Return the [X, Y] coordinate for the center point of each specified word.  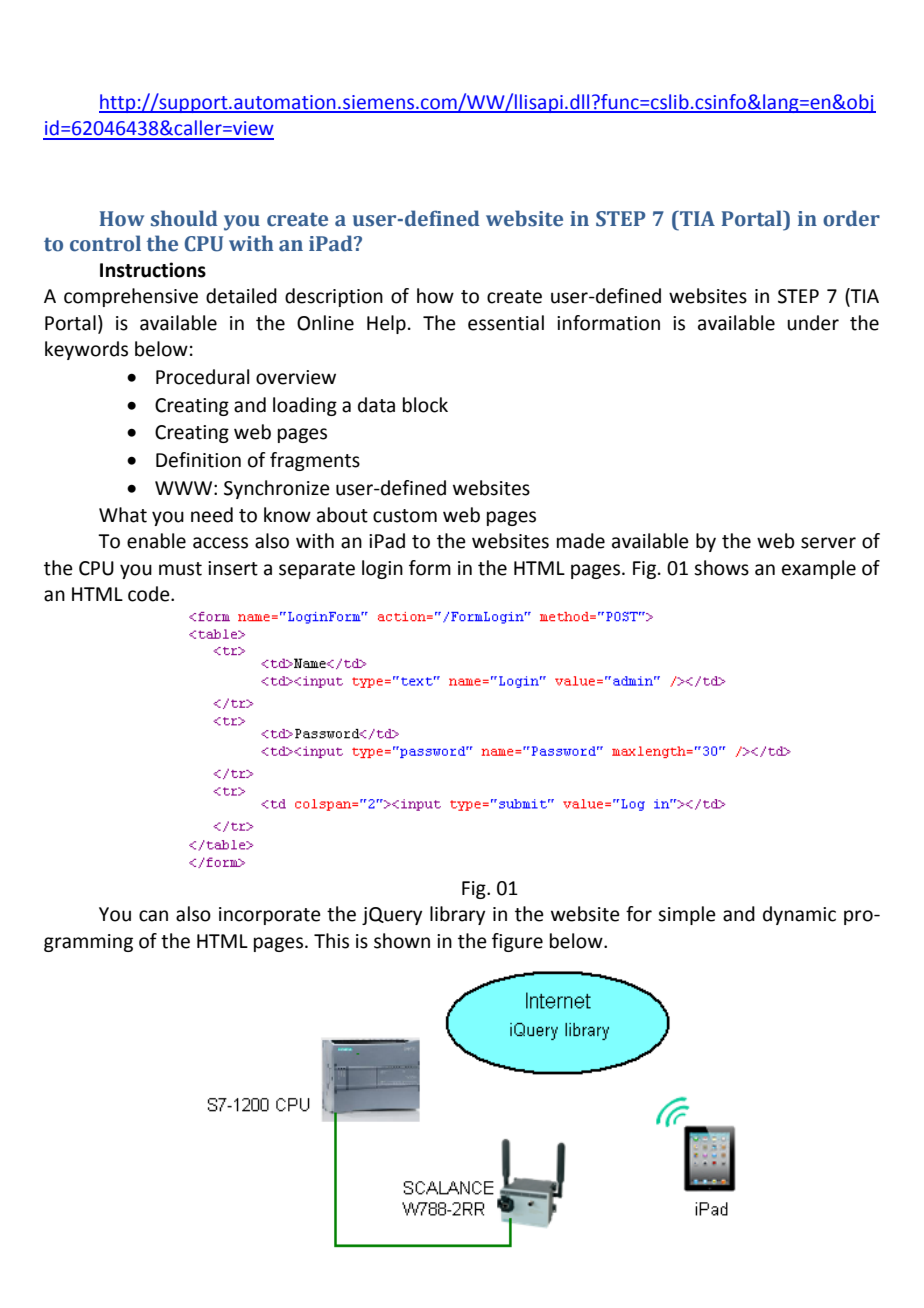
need [212, 515]
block [425, 405]
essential [506, 323]
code [150, 594]
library [457, 915]
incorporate [270, 916]
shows [721, 568]
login [382, 569]
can [153, 916]
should [184, 218]
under [813, 323]
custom [405, 516]
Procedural [202, 377]
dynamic [799, 915]
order [851, 218]
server [828, 543]
